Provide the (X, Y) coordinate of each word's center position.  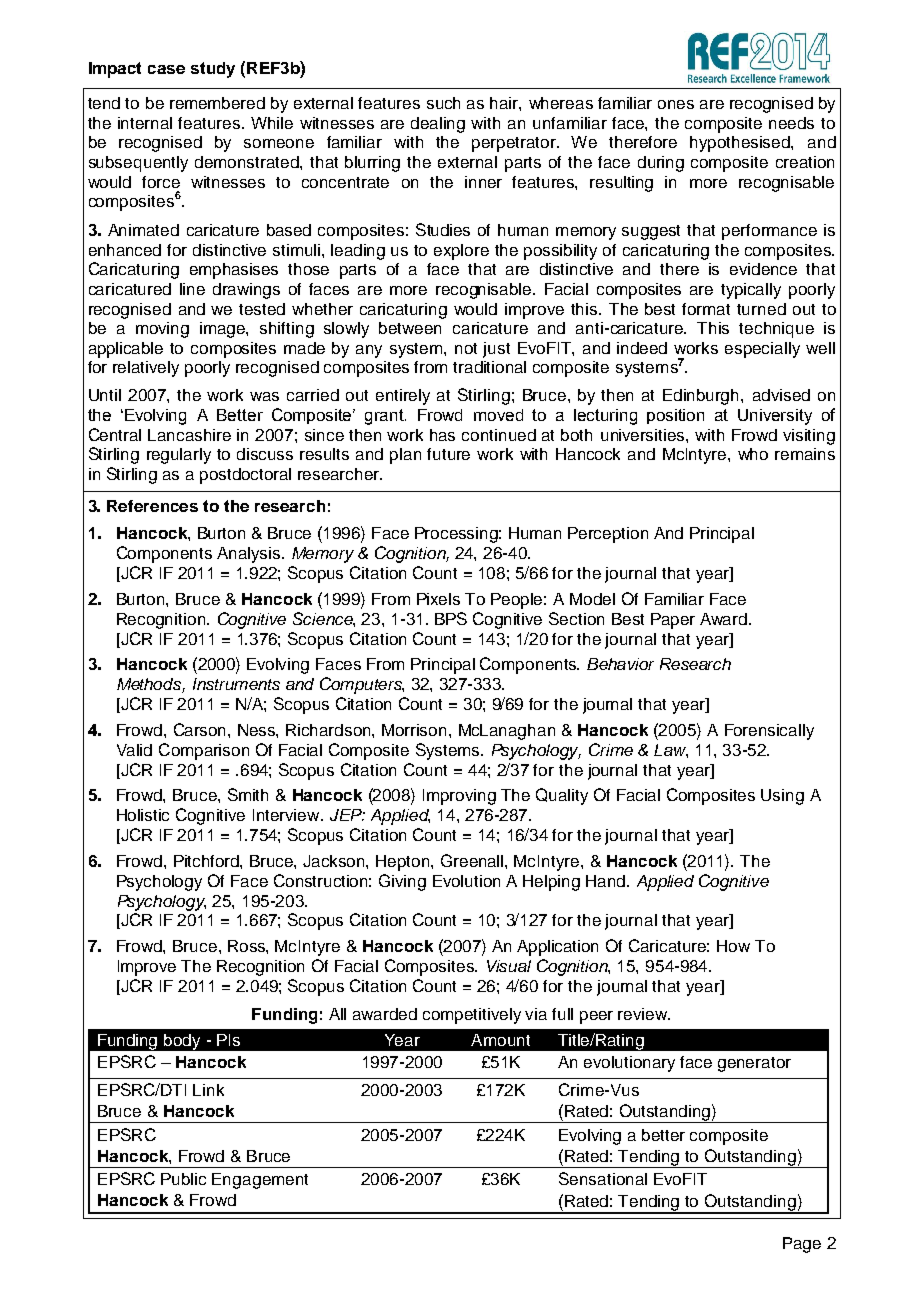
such (443, 103)
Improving (459, 797)
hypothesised (741, 144)
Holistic (143, 815)
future (448, 454)
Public (183, 1179)
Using (782, 797)
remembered (217, 103)
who (753, 454)
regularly (179, 456)
